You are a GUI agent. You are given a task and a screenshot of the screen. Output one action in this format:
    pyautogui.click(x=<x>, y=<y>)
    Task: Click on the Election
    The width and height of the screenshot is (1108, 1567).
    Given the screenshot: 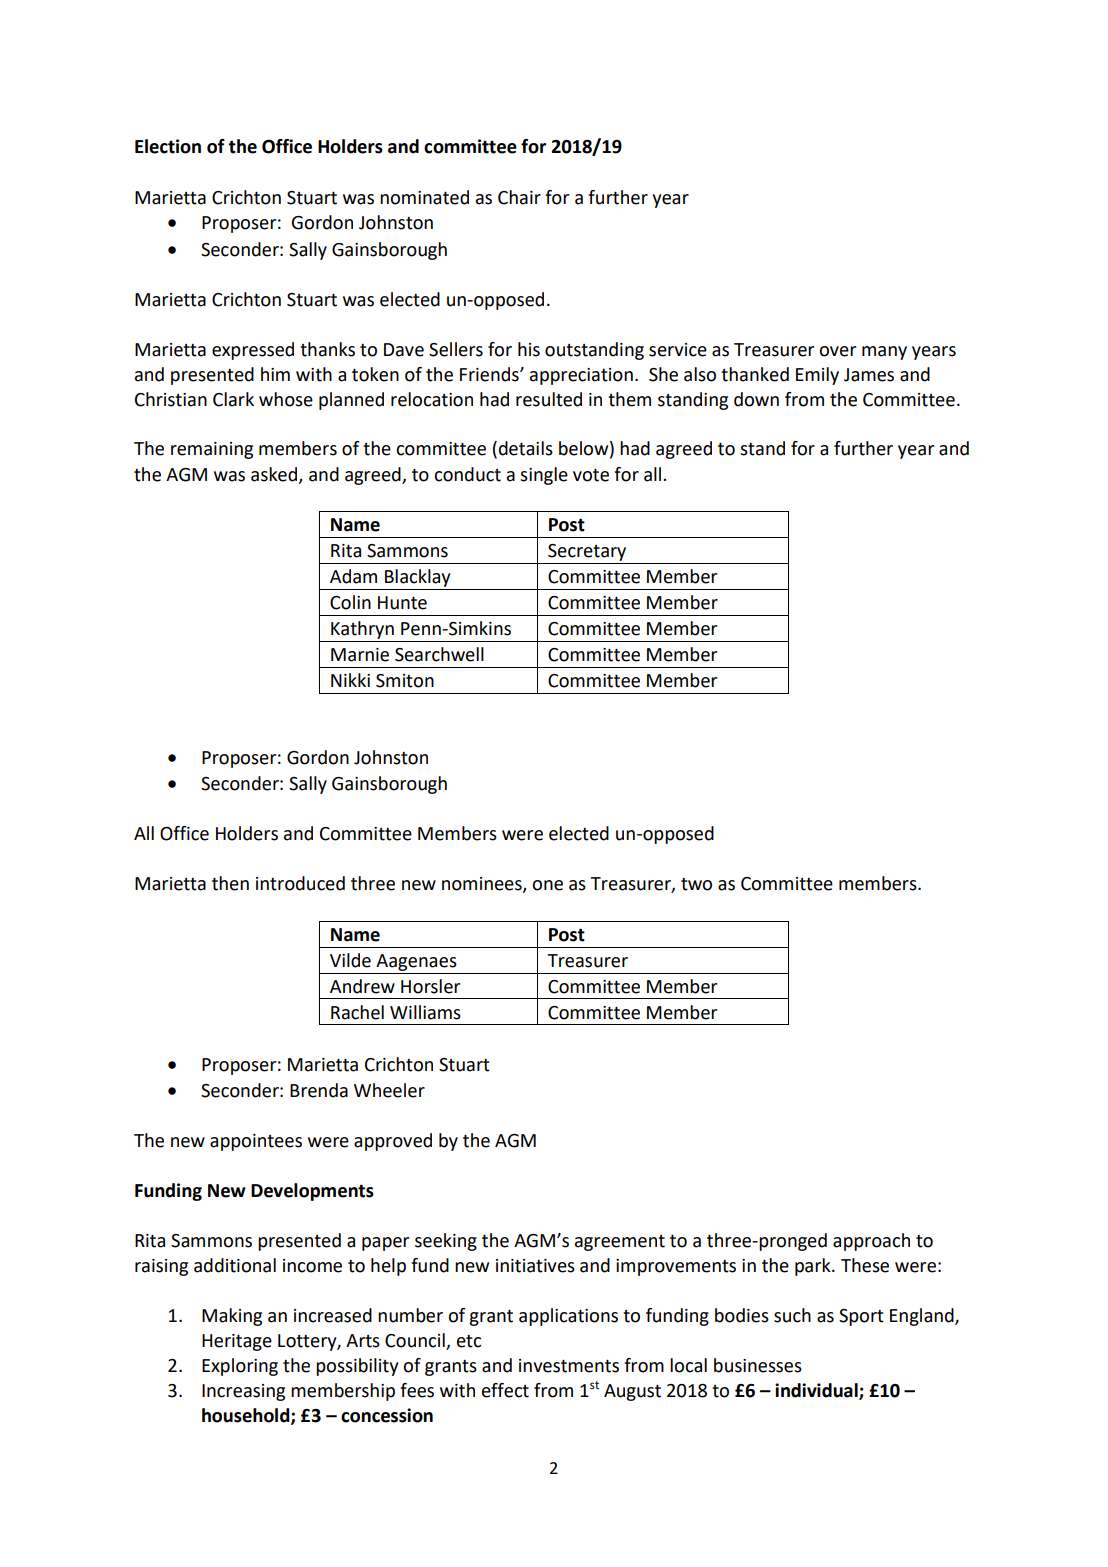 What is the action you would take?
    pyautogui.click(x=168, y=146)
